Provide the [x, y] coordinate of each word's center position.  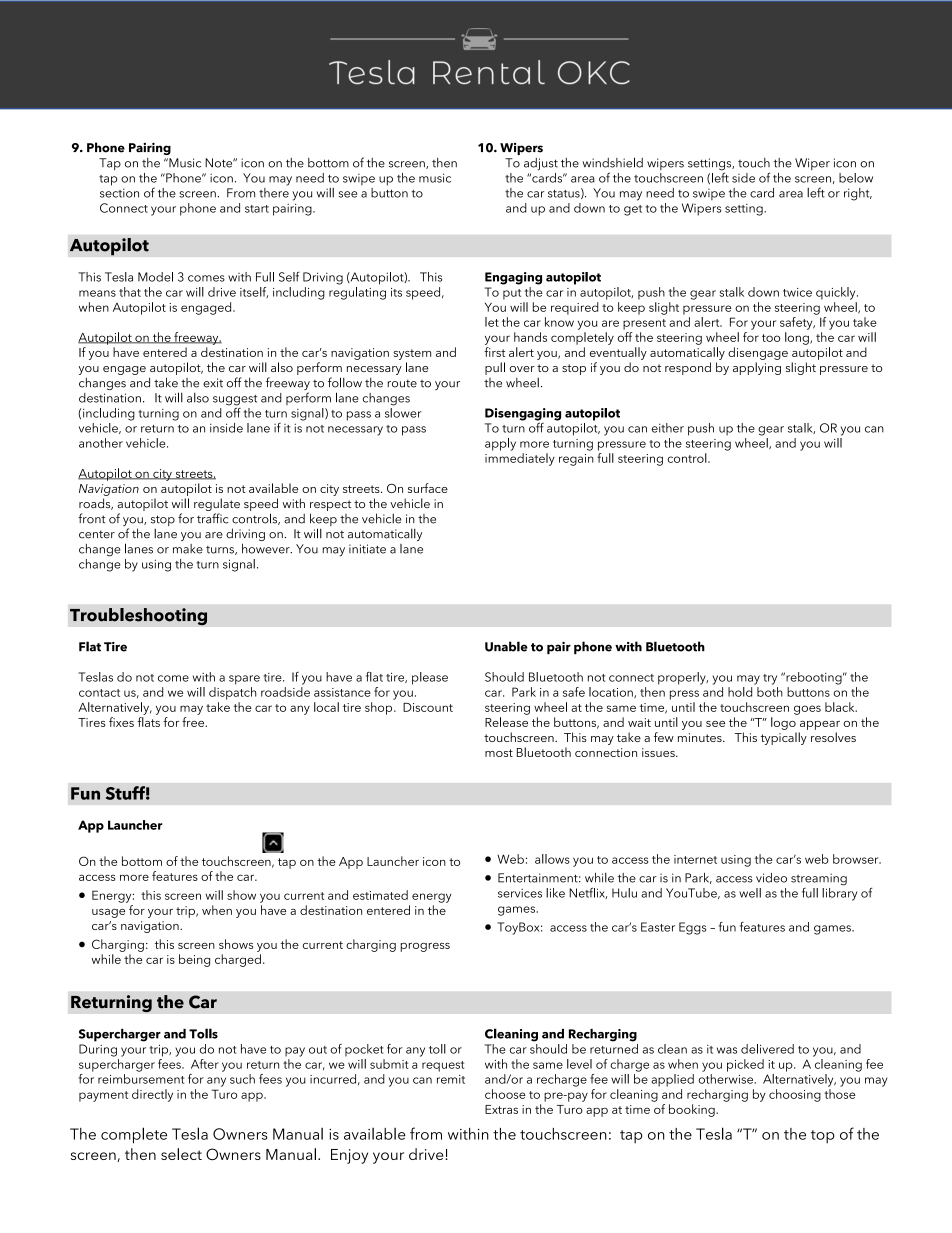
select [181, 1154]
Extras [501, 1109]
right [858, 194]
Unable [506, 646]
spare [244, 680]
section [119, 193]
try [770, 679]
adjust [541, 164]
